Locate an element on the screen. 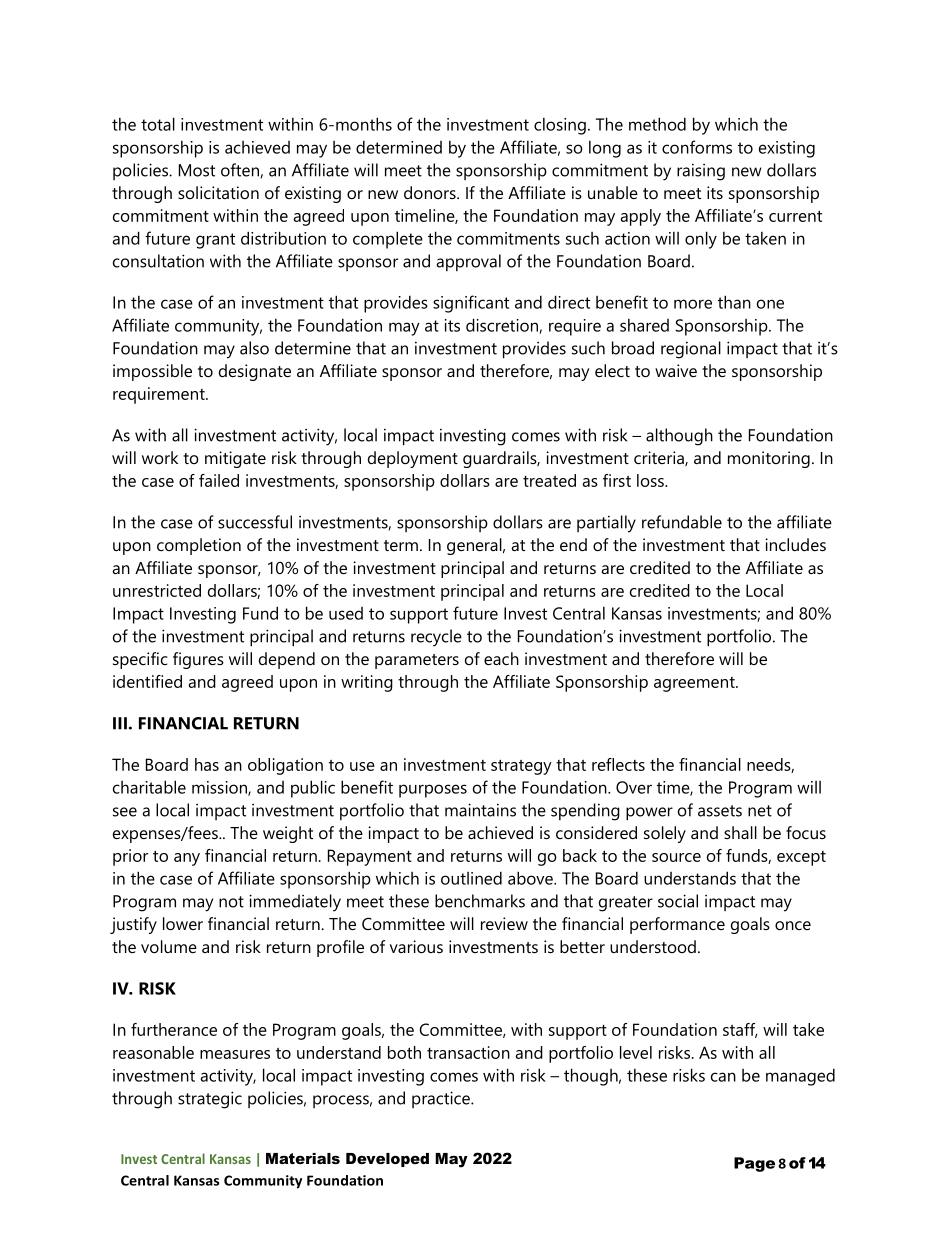  agreement is located at coordinates (695, 684).
